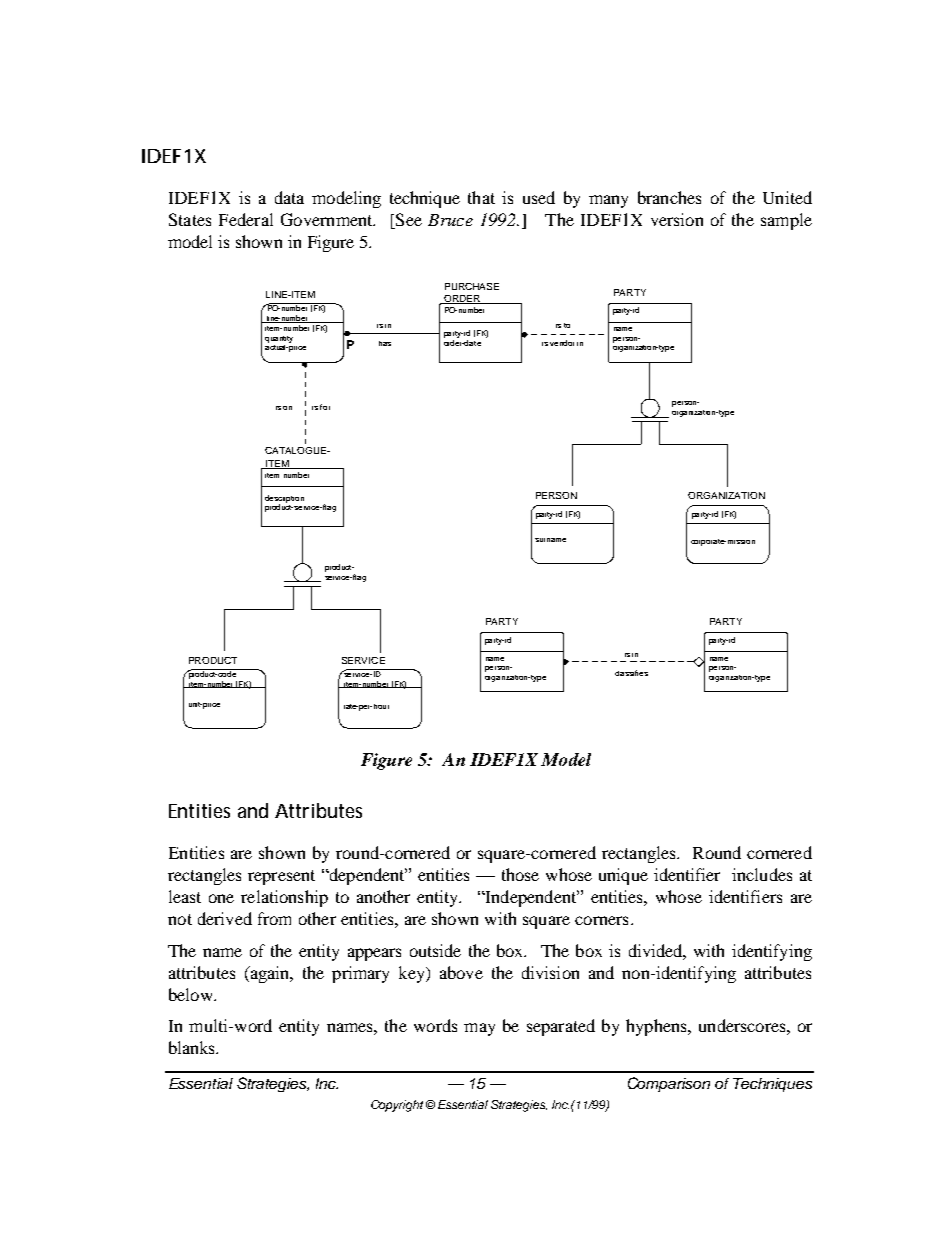 The height and width of the screenshot is (1233, 952). Describe the element at coordinates (193, 1047) in the screenshot. I see `blanks` at that location.
